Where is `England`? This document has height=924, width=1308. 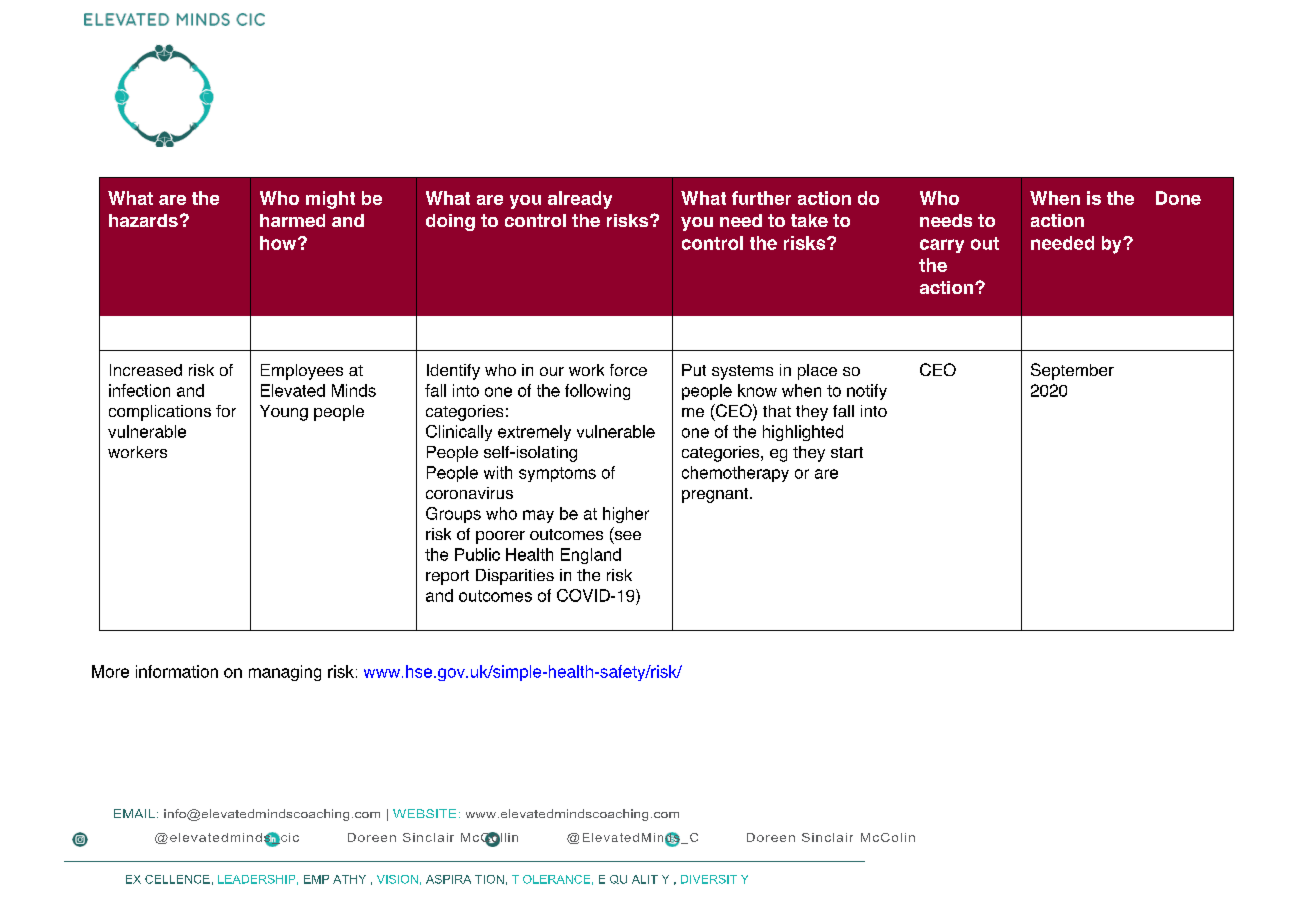 England is located at coordinates (591, 556).
